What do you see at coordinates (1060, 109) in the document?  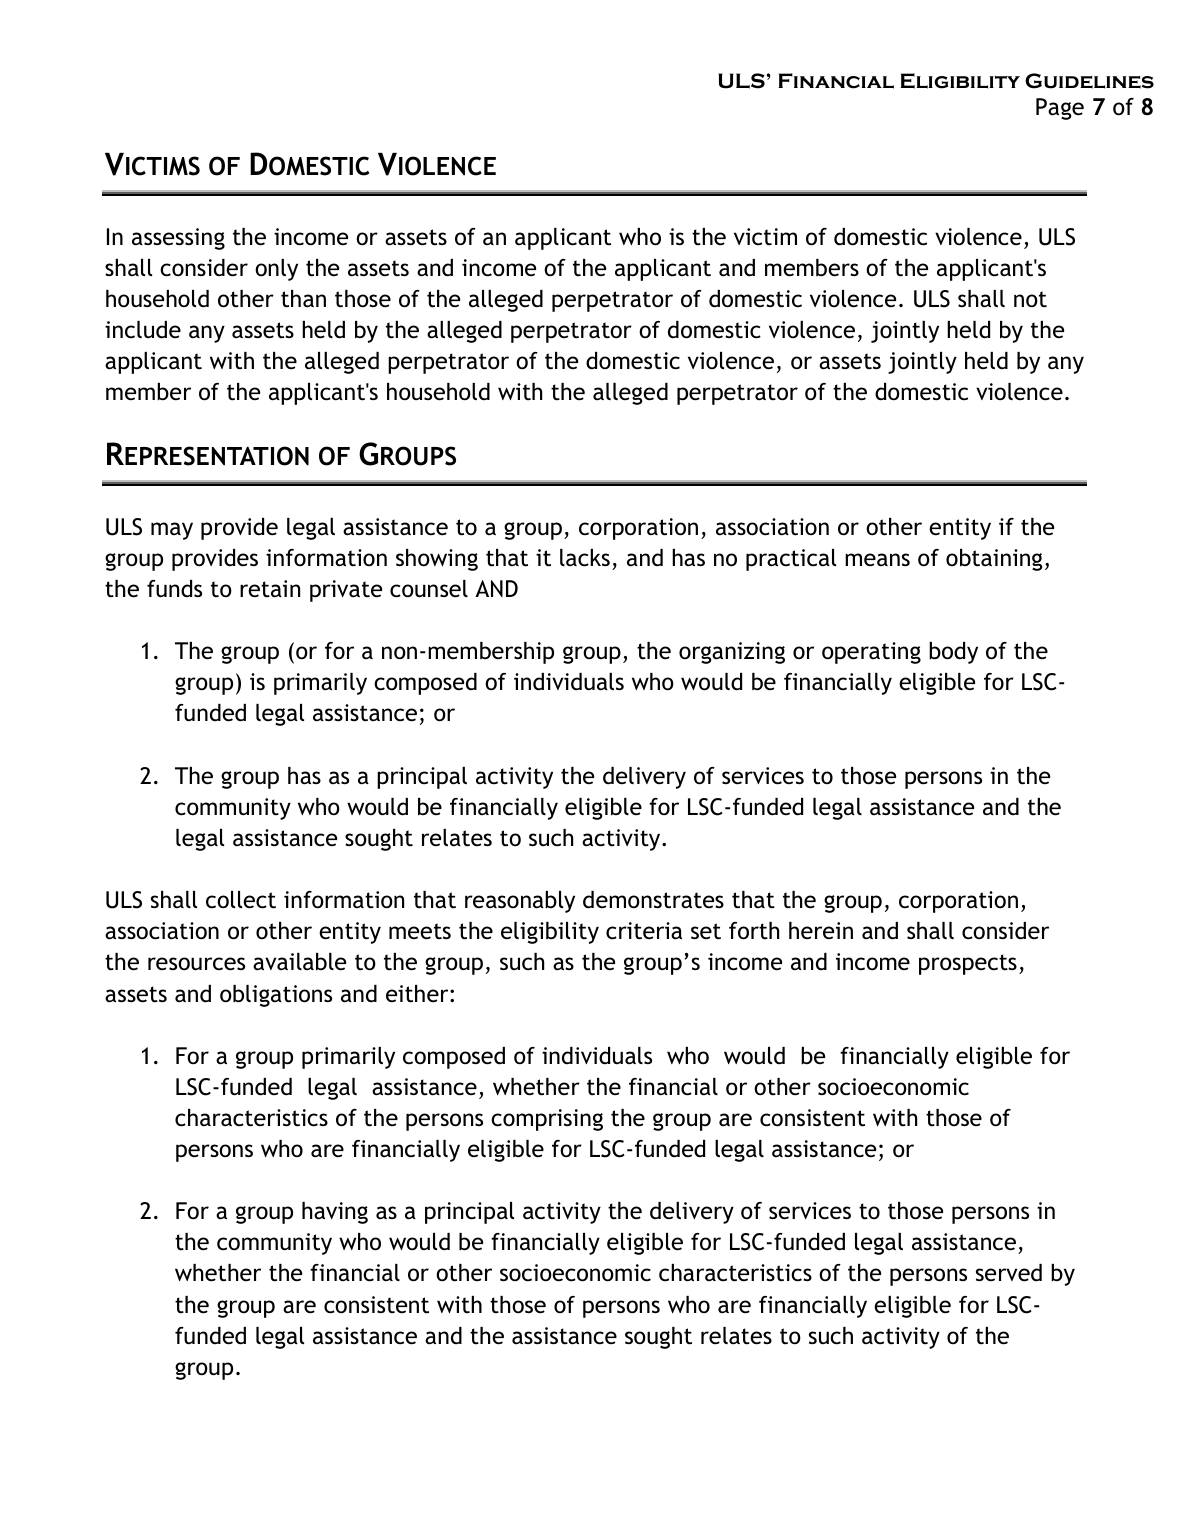 I see `Page` at bounding box center [1060, 109].
